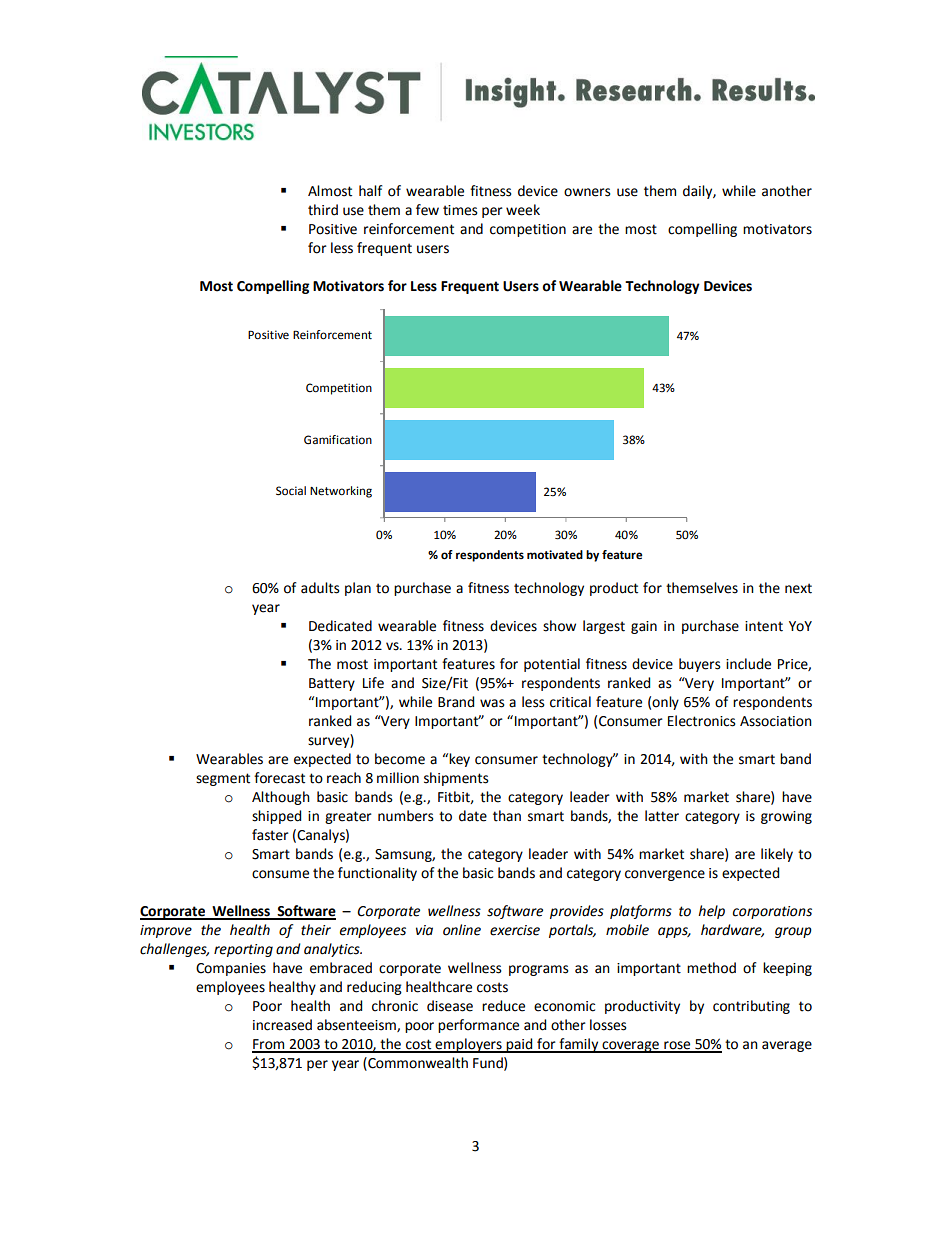 The image size is (952, 1233). What do you see at coordinates (282, 1025) in the image?
I see `increased` at bounding box center [282, 1025].
